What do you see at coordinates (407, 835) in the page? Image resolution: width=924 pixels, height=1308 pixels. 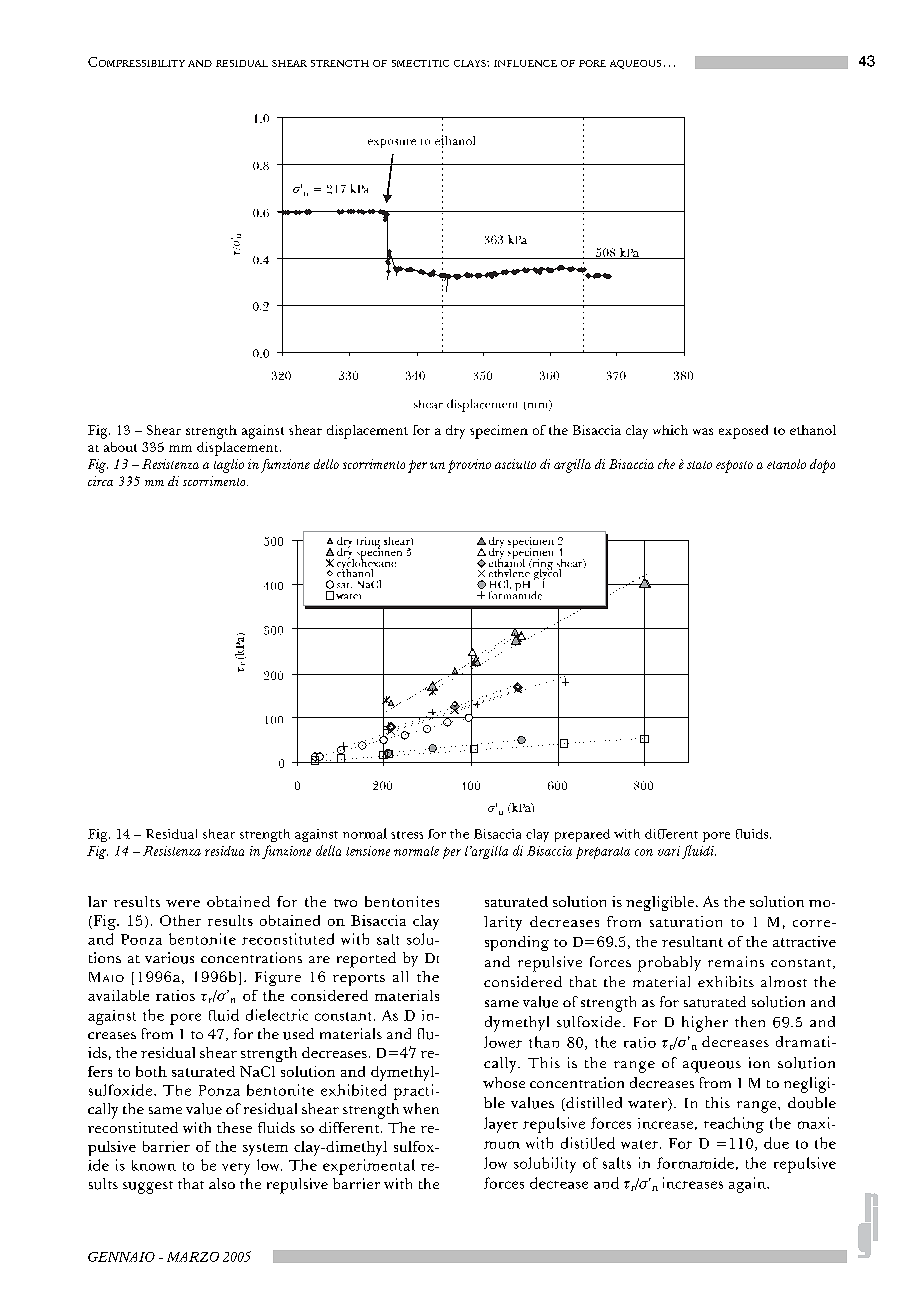 I see `stress` at bounding box center [407, 835].
